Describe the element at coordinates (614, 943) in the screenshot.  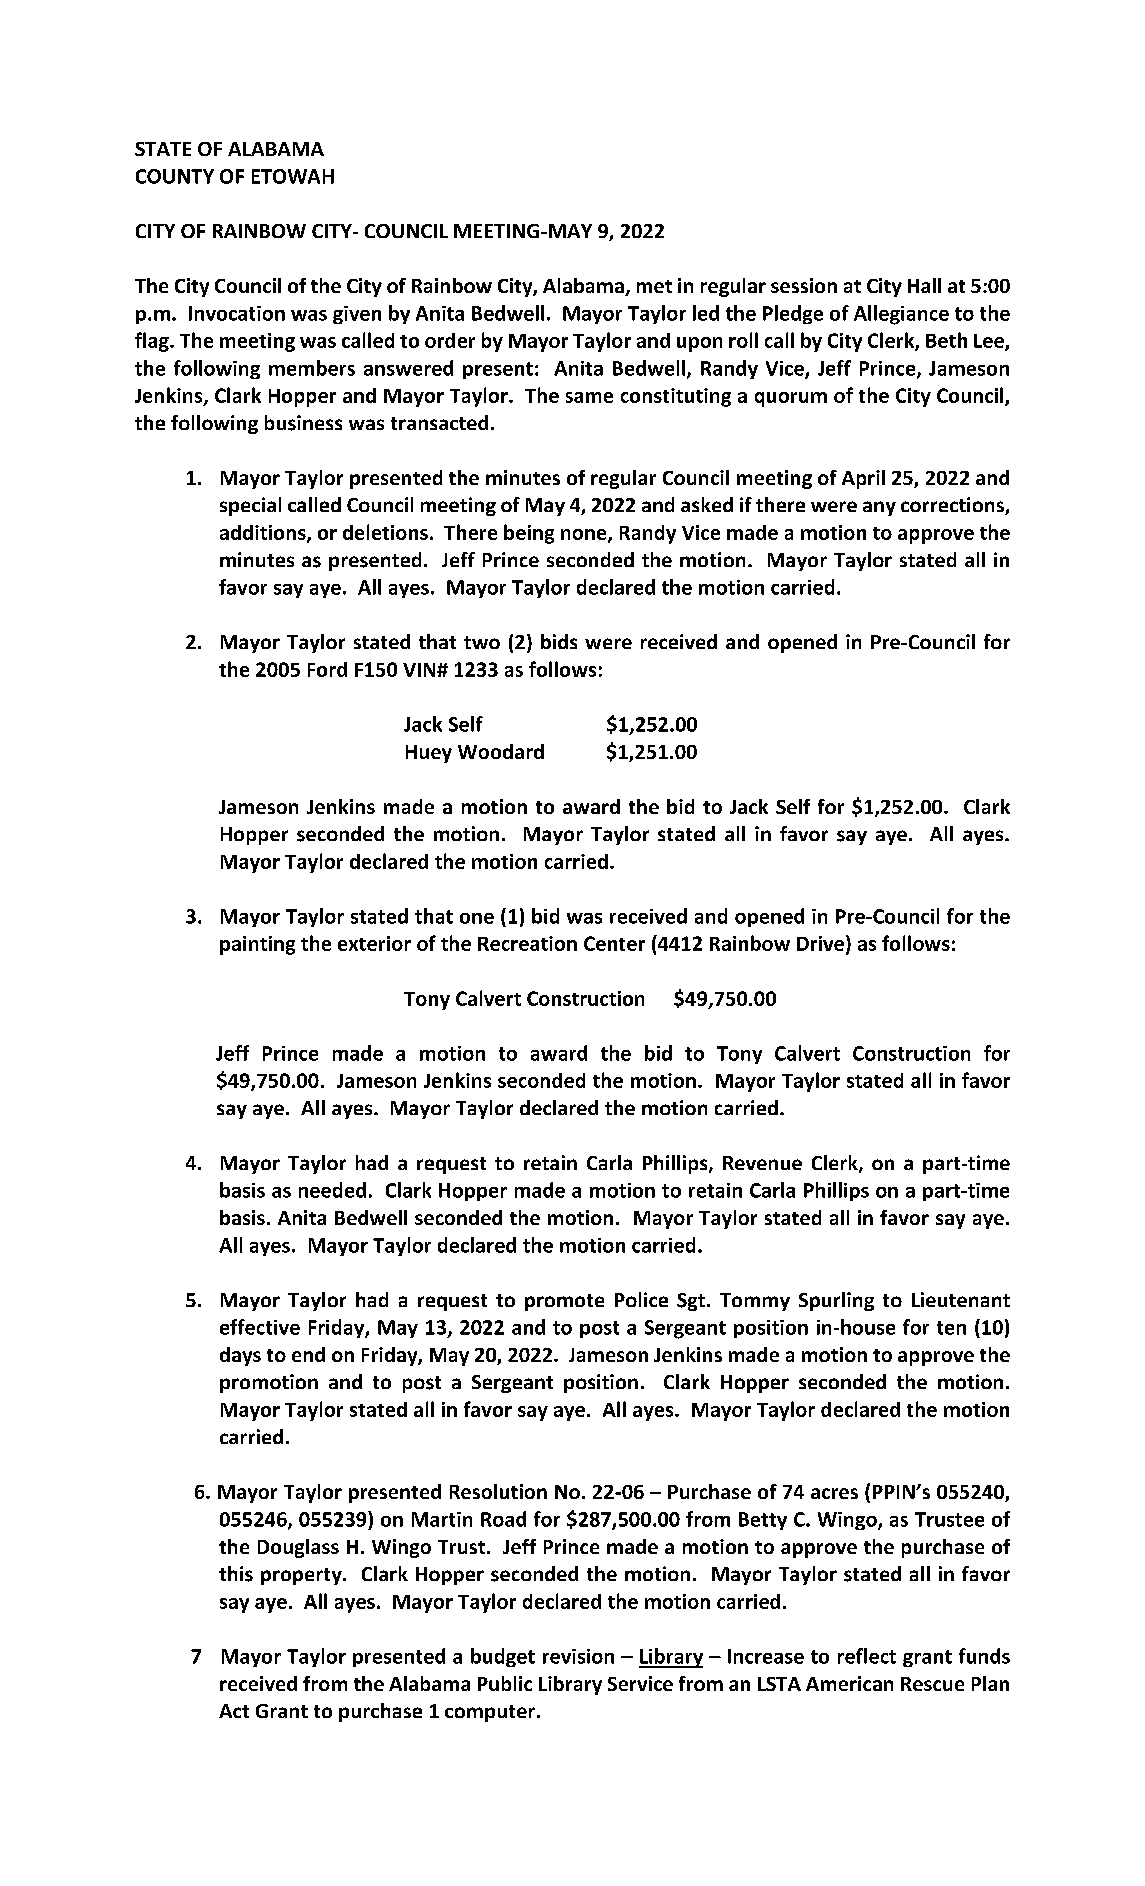
I see `Center` at that location.
